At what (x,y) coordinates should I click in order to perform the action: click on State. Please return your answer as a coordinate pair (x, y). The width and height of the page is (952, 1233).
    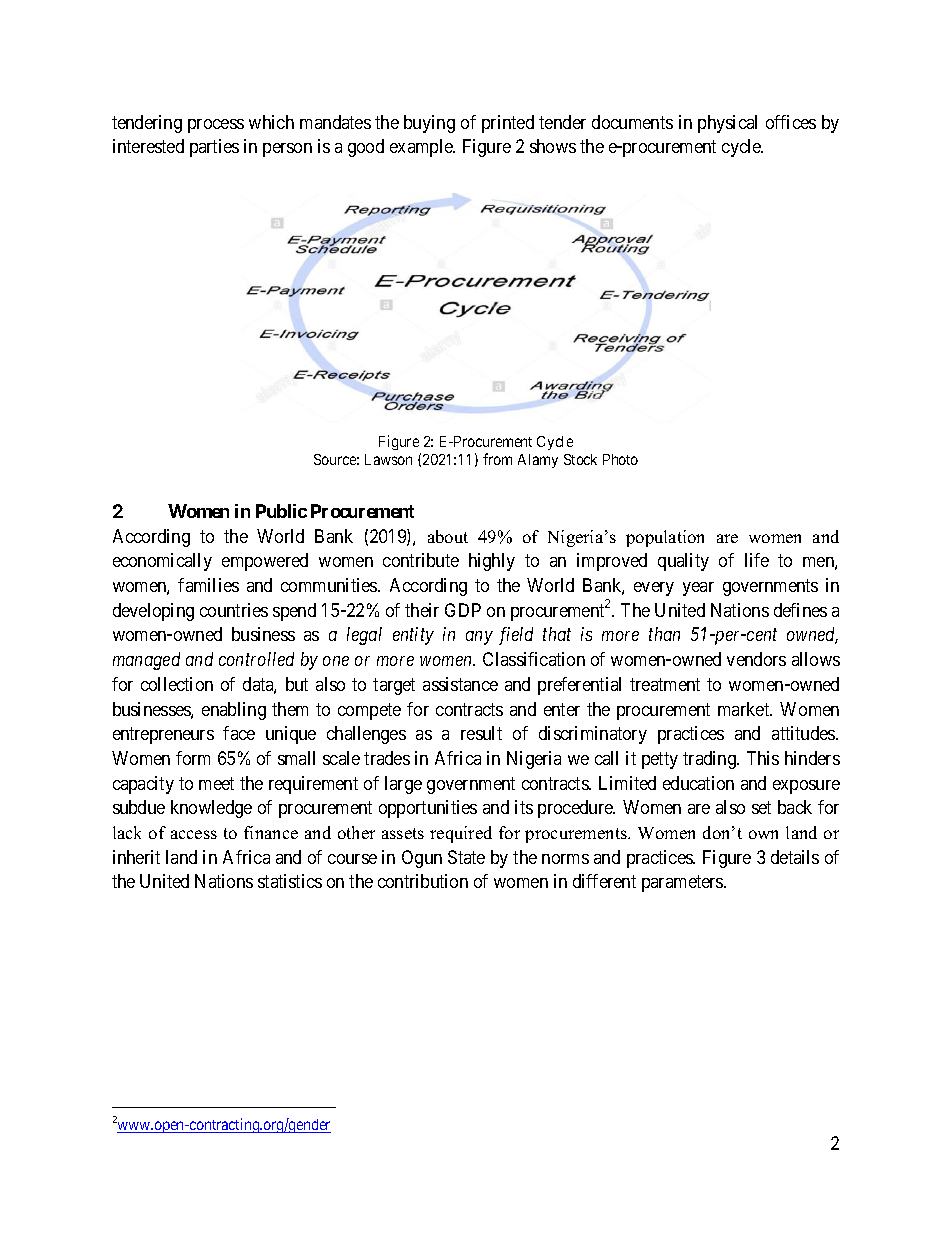
    Looking at the image, I should click on (466, 857).
